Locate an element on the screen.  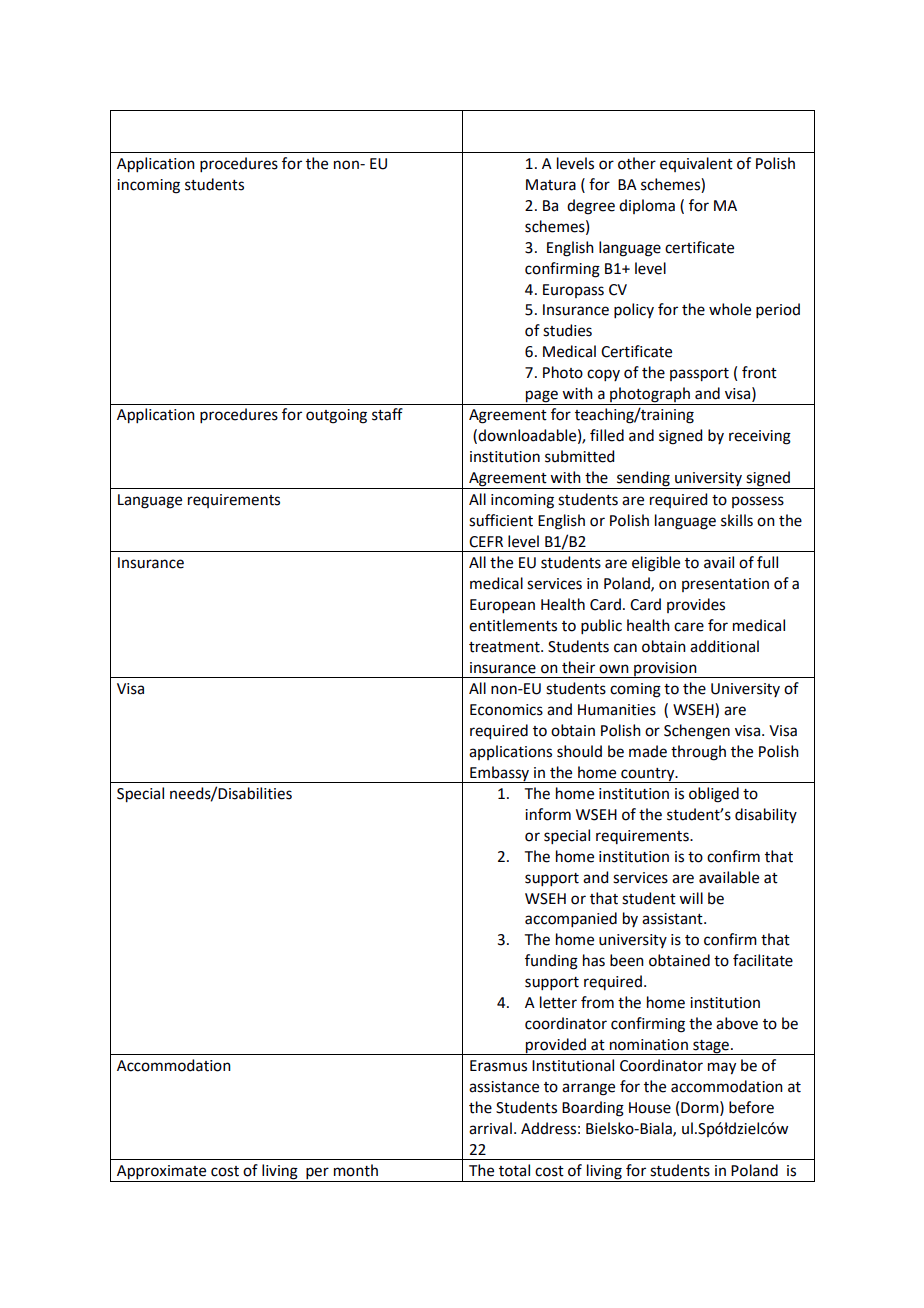
degree is located at coordinates (591, 207).
